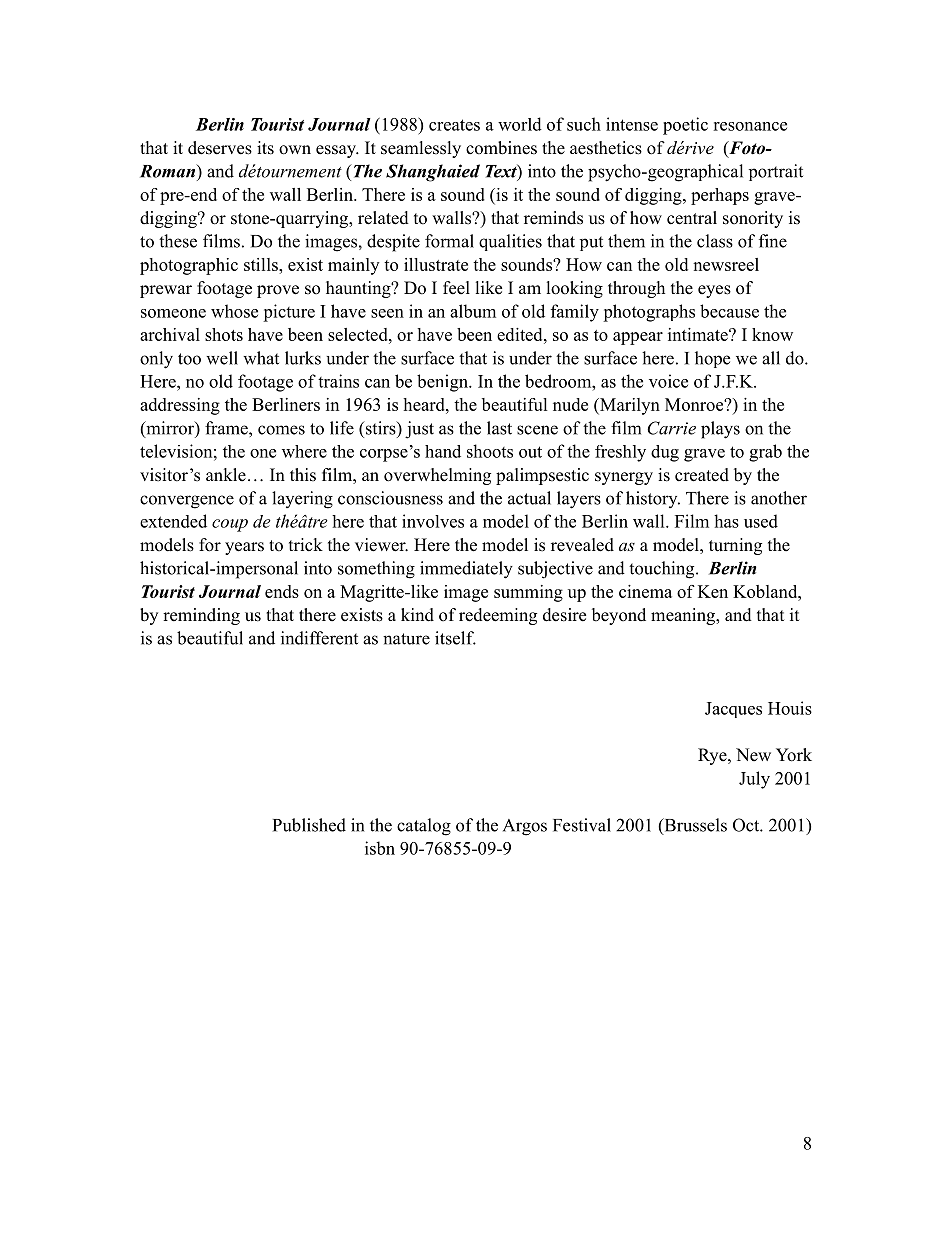  What do you see at coordinates (735, 546) in the screenshot?
I see `turning` at bounding box center [735, 546].
